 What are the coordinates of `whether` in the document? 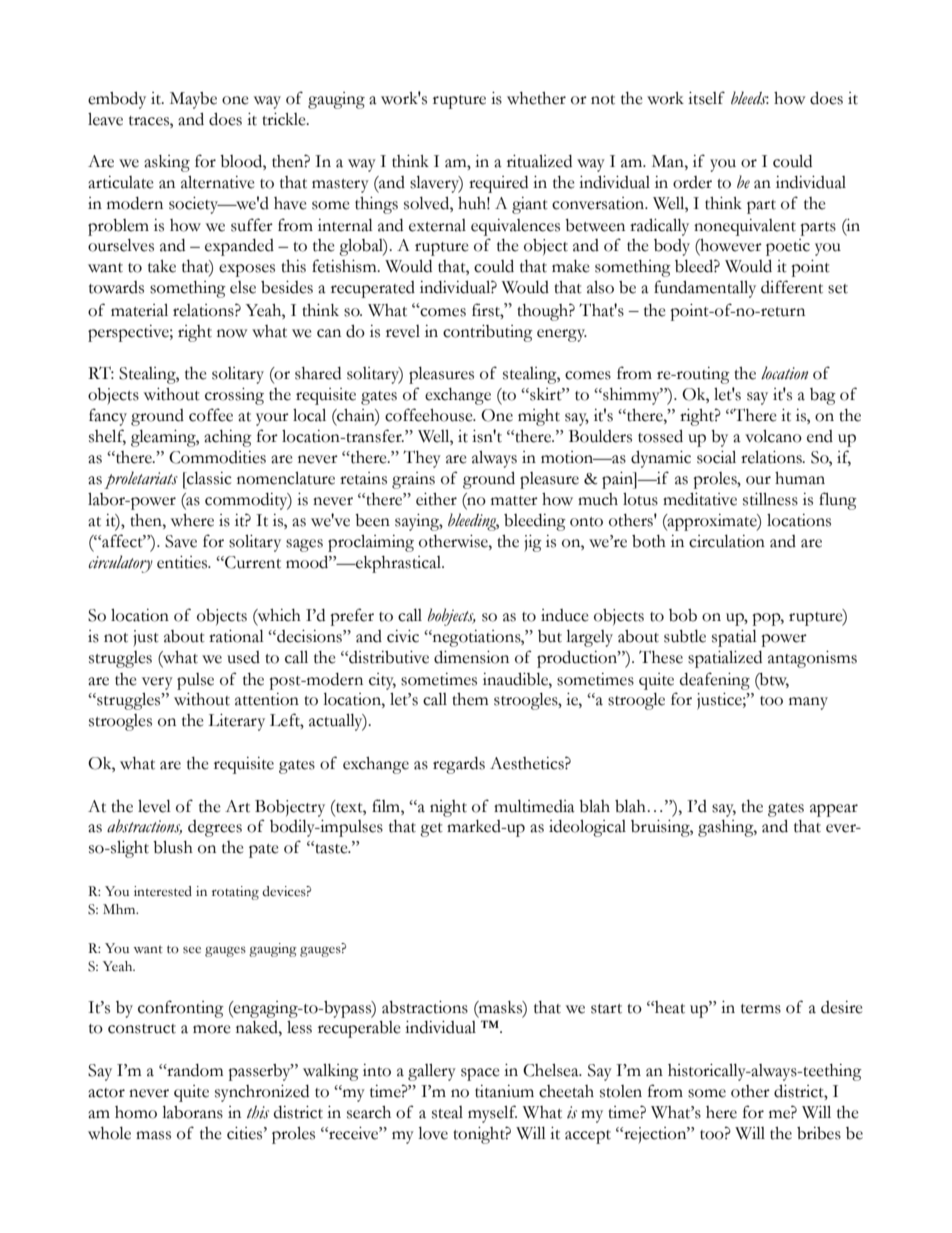 It's located at (536, 98).
